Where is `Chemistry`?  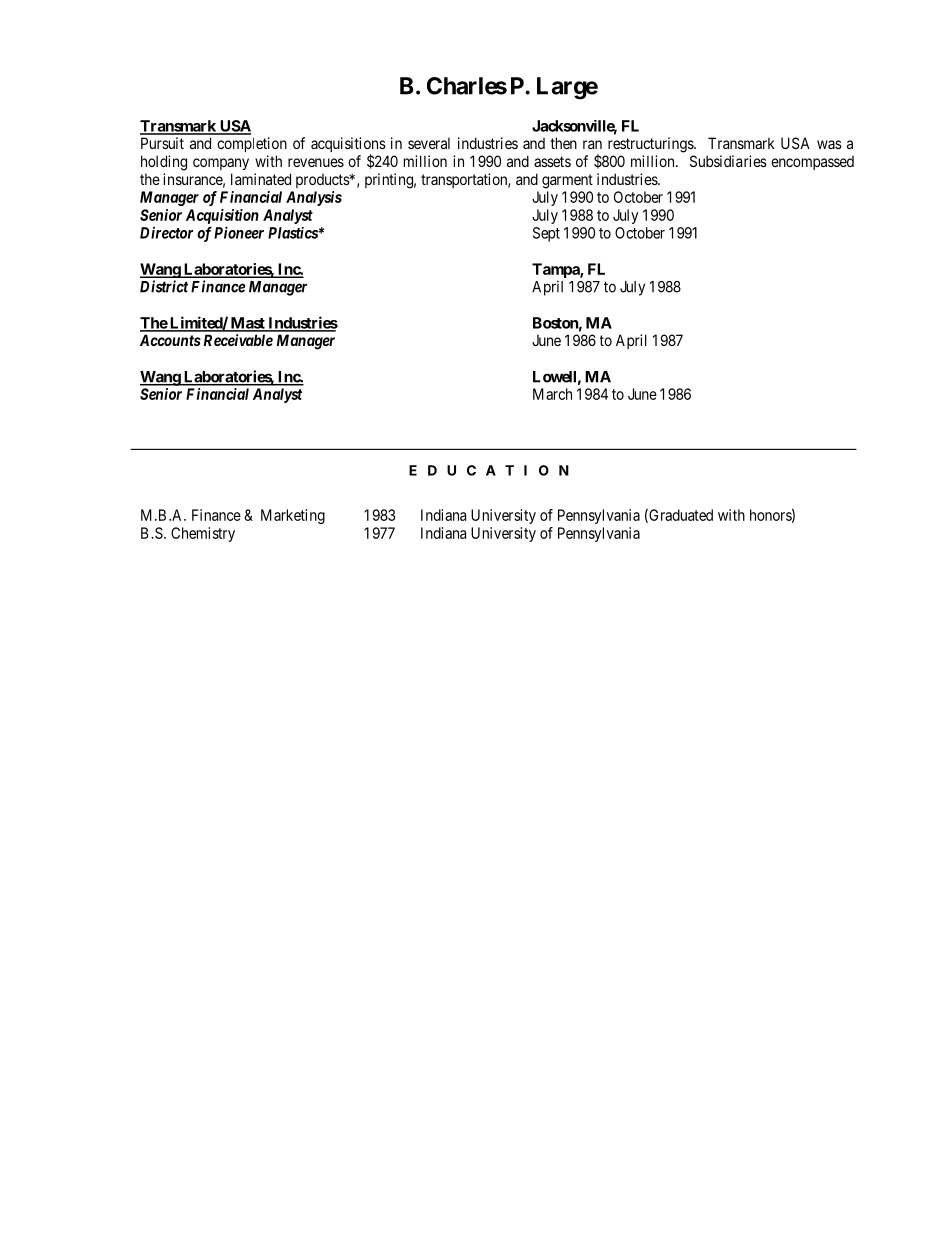 Chemistry is located at coordinates (203, 534).
